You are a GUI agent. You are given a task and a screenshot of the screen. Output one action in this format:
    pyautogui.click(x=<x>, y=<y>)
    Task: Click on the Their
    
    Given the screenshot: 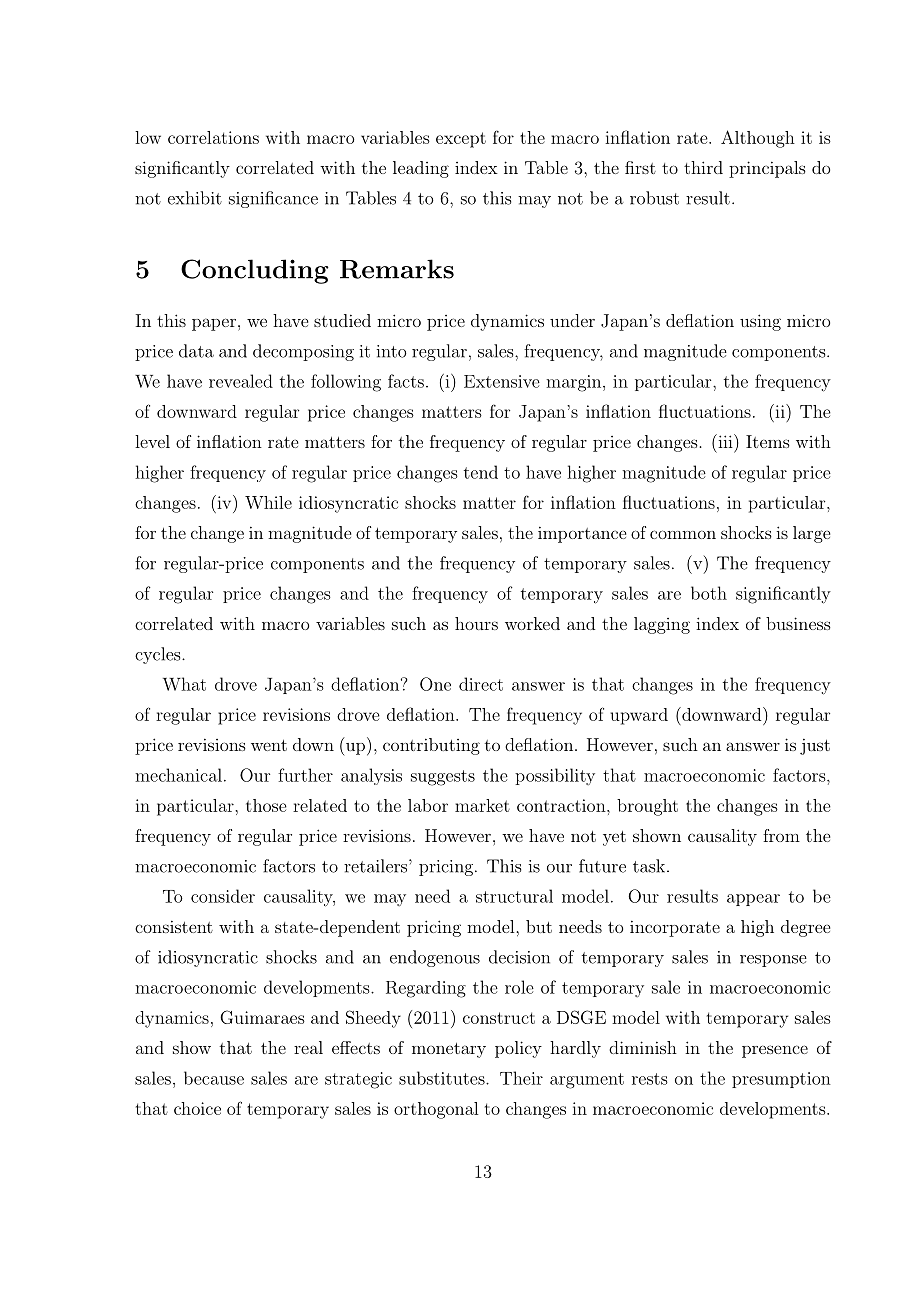 What is the action you would take?
    pyautogui.click(x=521, y=1078)
